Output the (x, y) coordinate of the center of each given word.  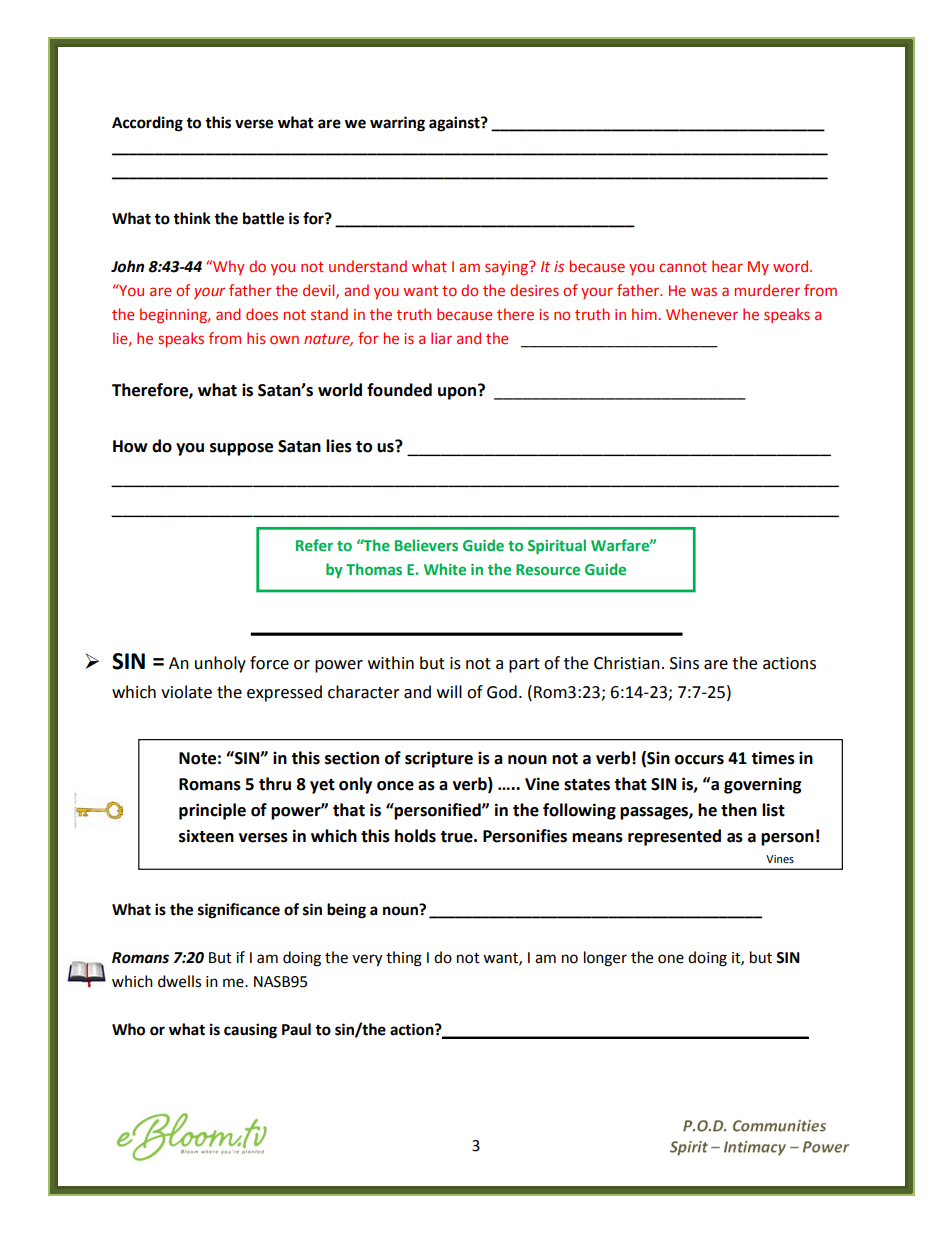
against (455, 124)
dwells (179, 981)
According (147, 124)
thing (404, 959)
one (671, 959)
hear (727, 266)
